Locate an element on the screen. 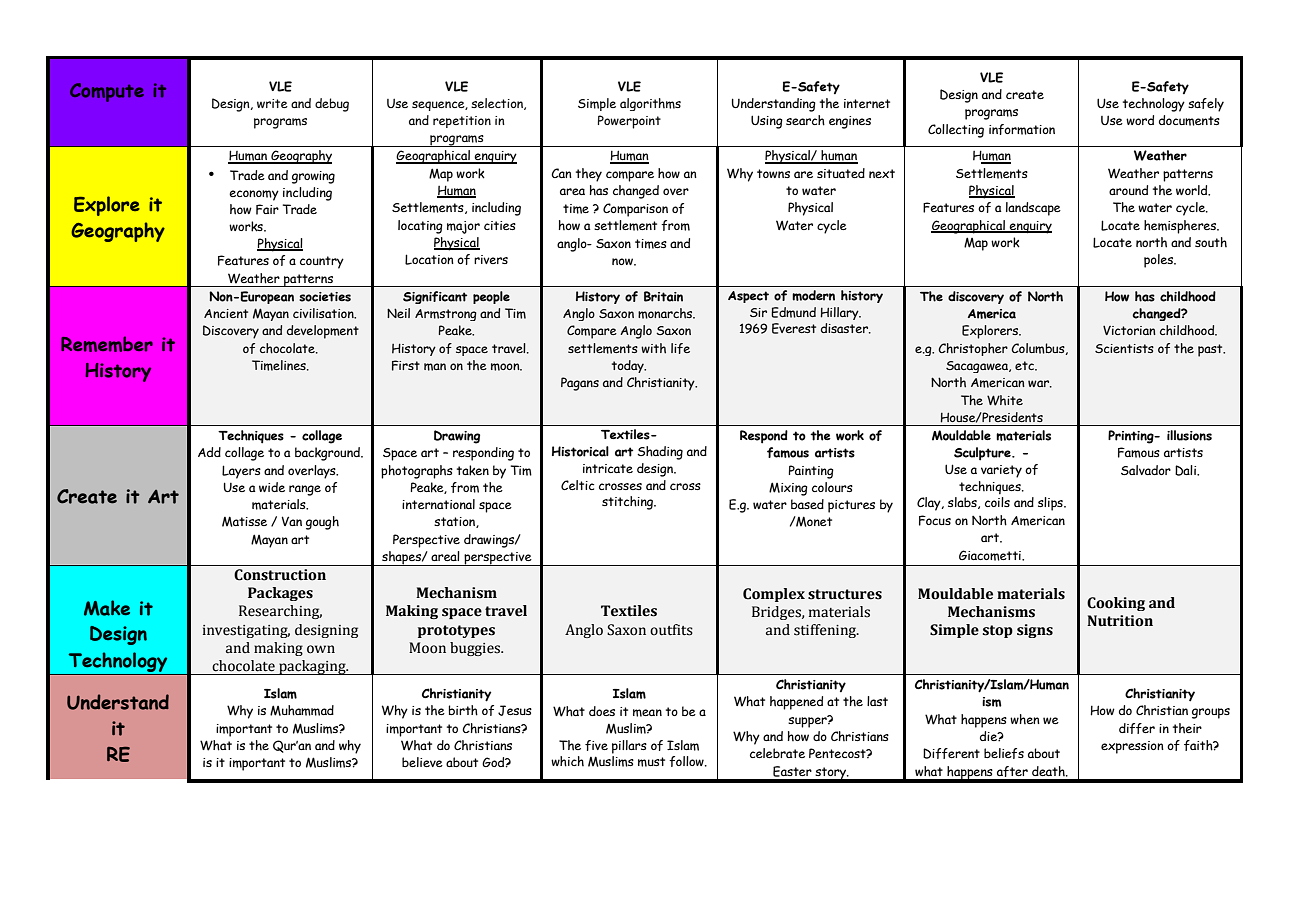 This screenshot has width=1308, height=924. pillars is located at coordinates (629, 747).
